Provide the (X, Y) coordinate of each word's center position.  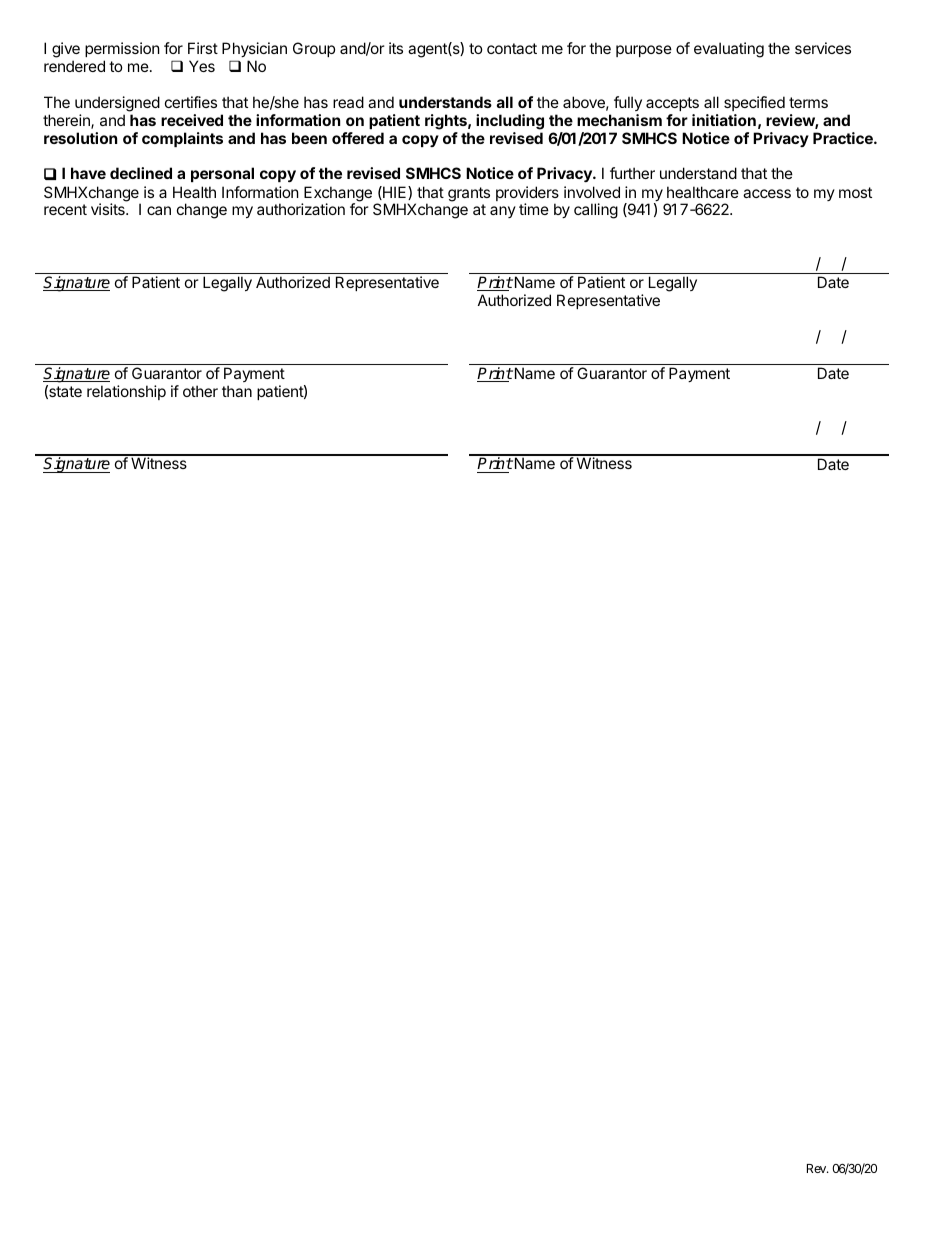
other (200, 391)
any (503, 212)
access (767, 193)
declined (141, 173)
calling (596, 211)
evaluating (729, 50)
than (237, 391)
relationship (126, 392)
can (159, 210)
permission (122, 51)
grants (469, 194)
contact (512, 48)
